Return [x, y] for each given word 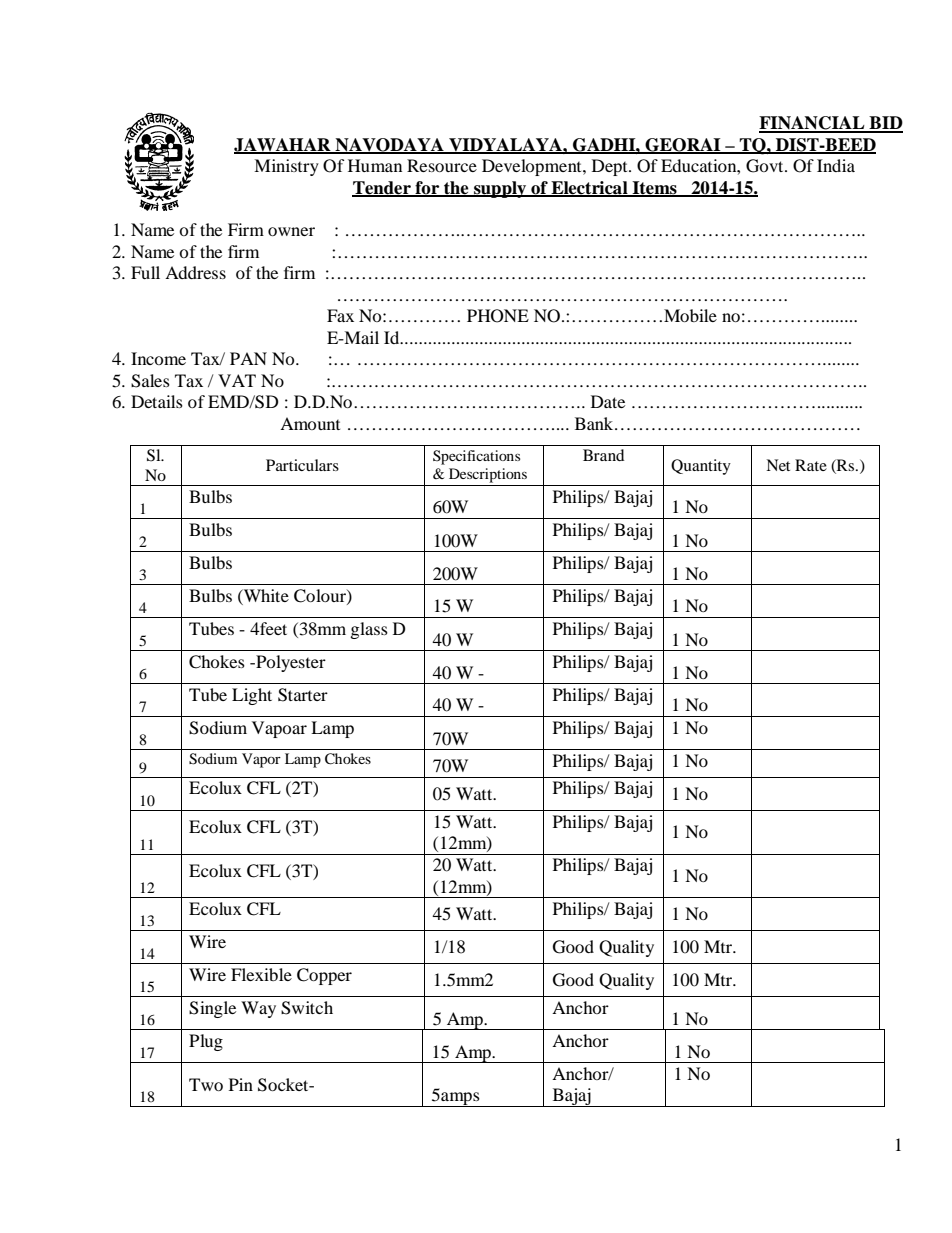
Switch [307, 1008]
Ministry [286, 167]
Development [533, 167]
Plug [206, 1042]
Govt [766, 166]
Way [258, 1009]
